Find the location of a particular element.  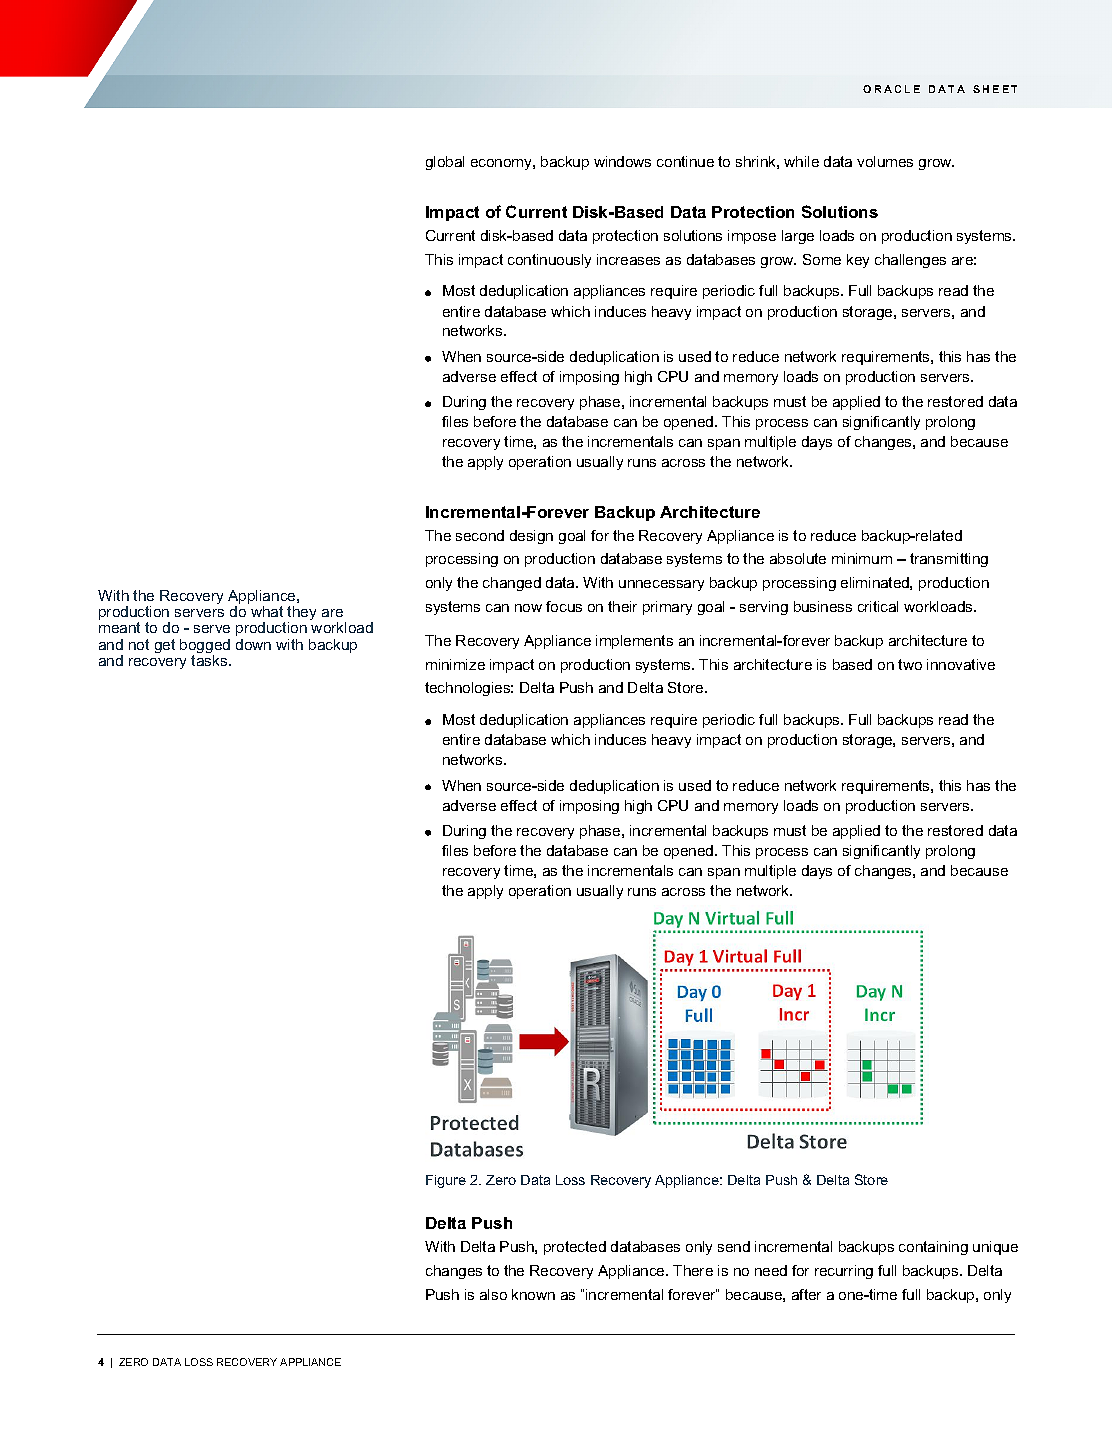

Figure is located at coordinates (446, 1181).
